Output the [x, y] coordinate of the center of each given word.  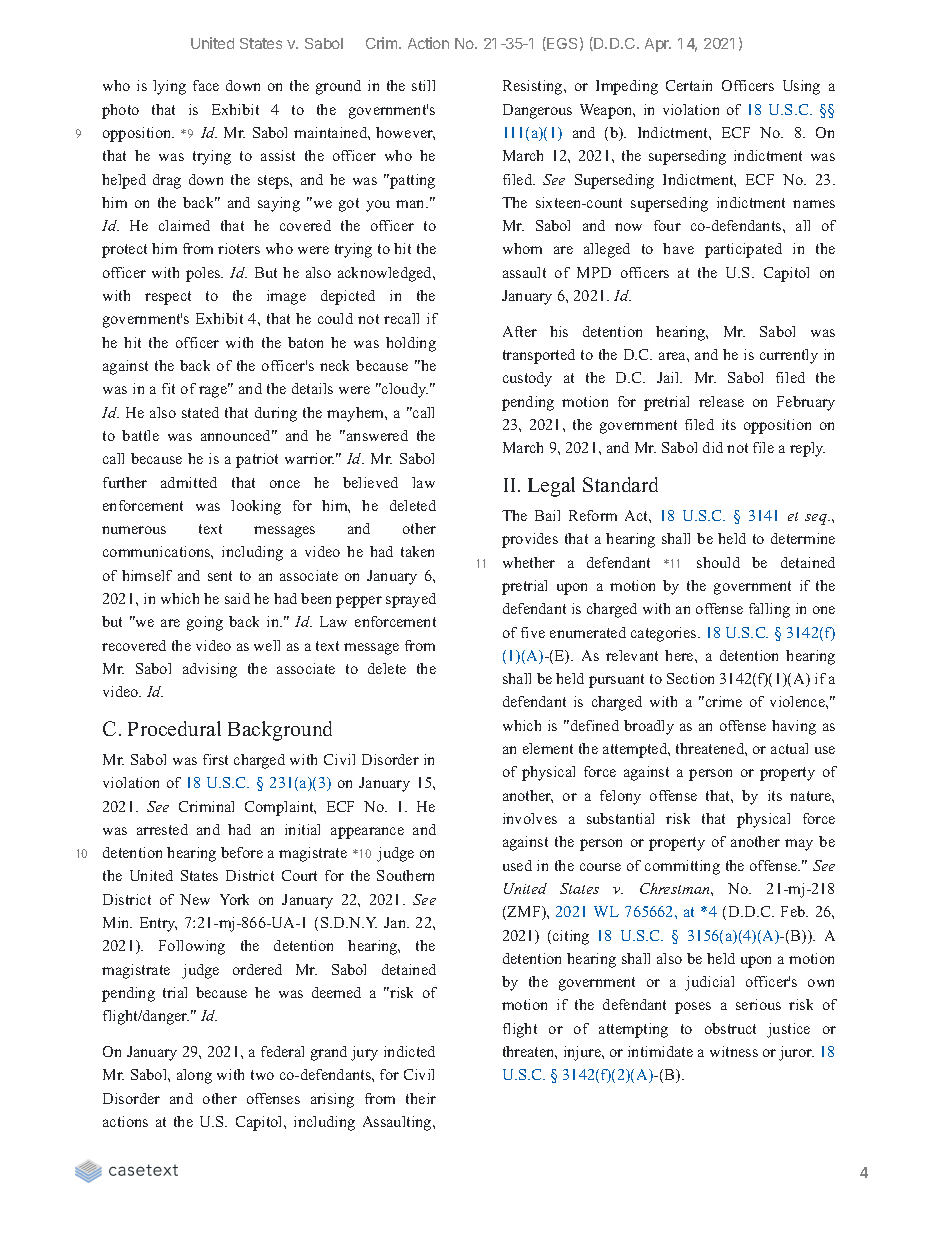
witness [734, 1051]
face [206, 85]
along [194, 1076]
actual [789, 748]
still [423, 85]
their [421, 1098]
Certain [689, 85]
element [548, 748]
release [721, 401]
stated [200, 412]
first [215, 759]
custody [527, 379]
